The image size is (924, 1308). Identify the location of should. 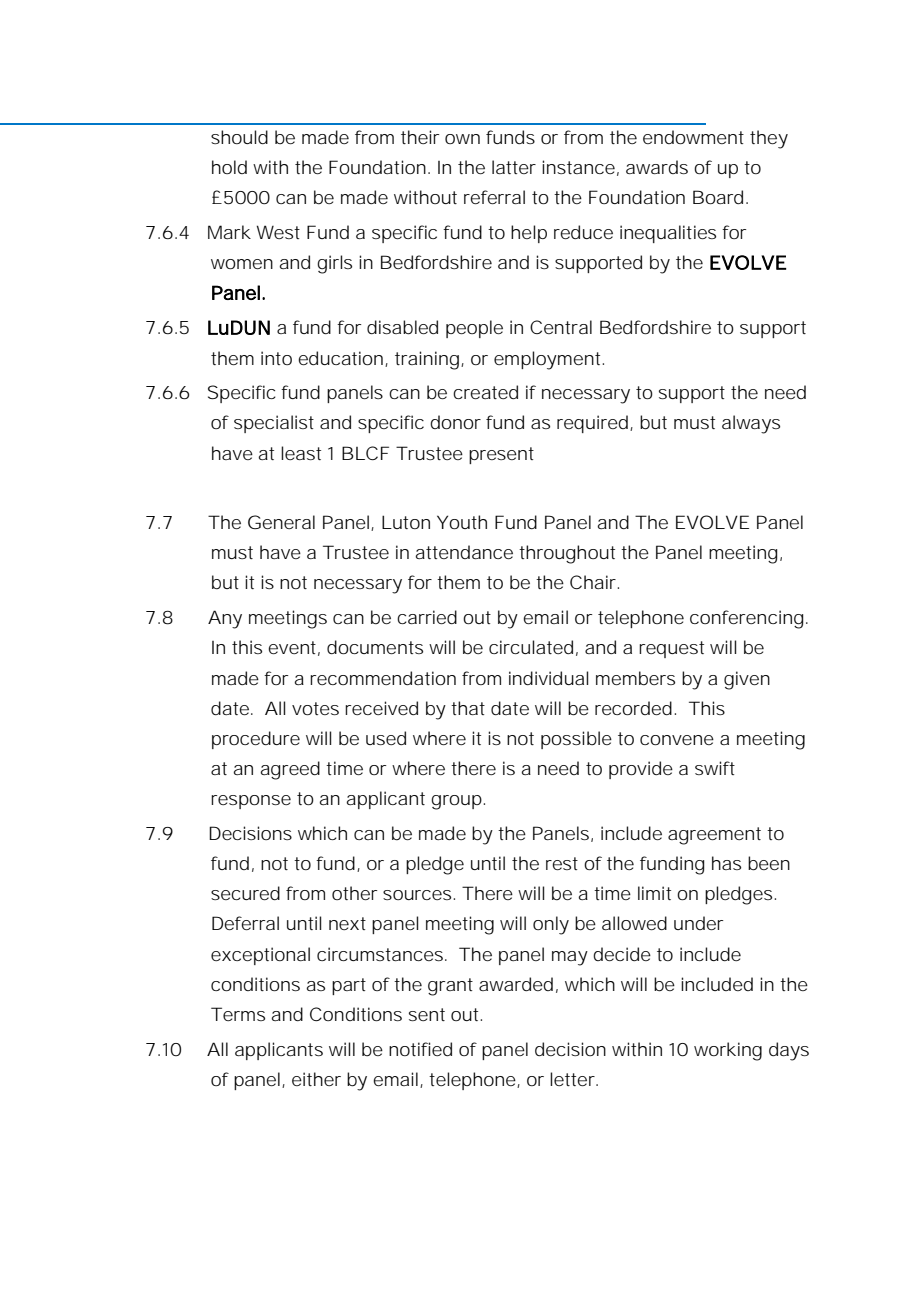
(239, 137).
